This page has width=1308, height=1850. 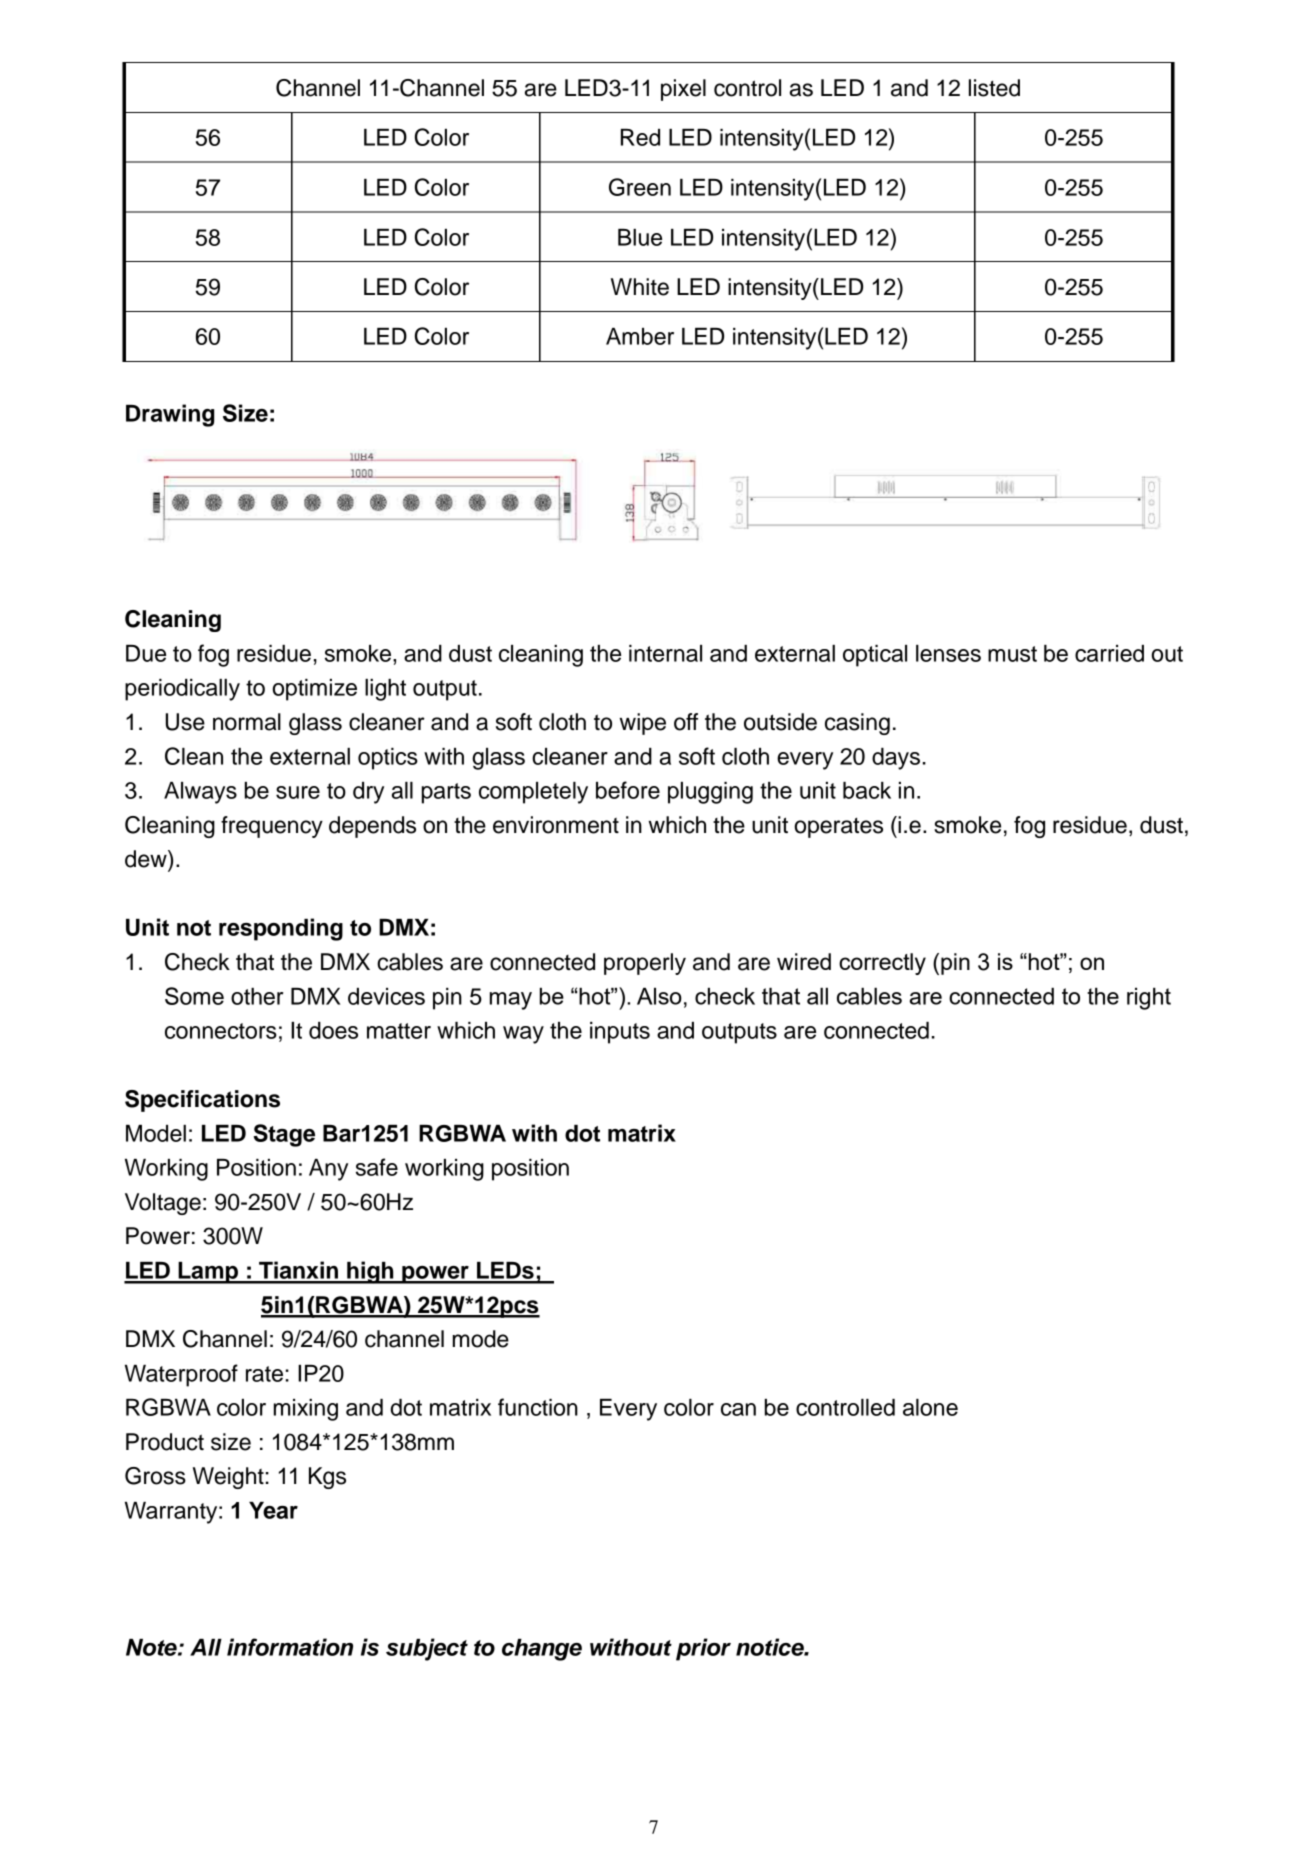 What do you see at coordinates (284, 1135) in the page?
I see `Stage` at bounding box center [284, 1135].
